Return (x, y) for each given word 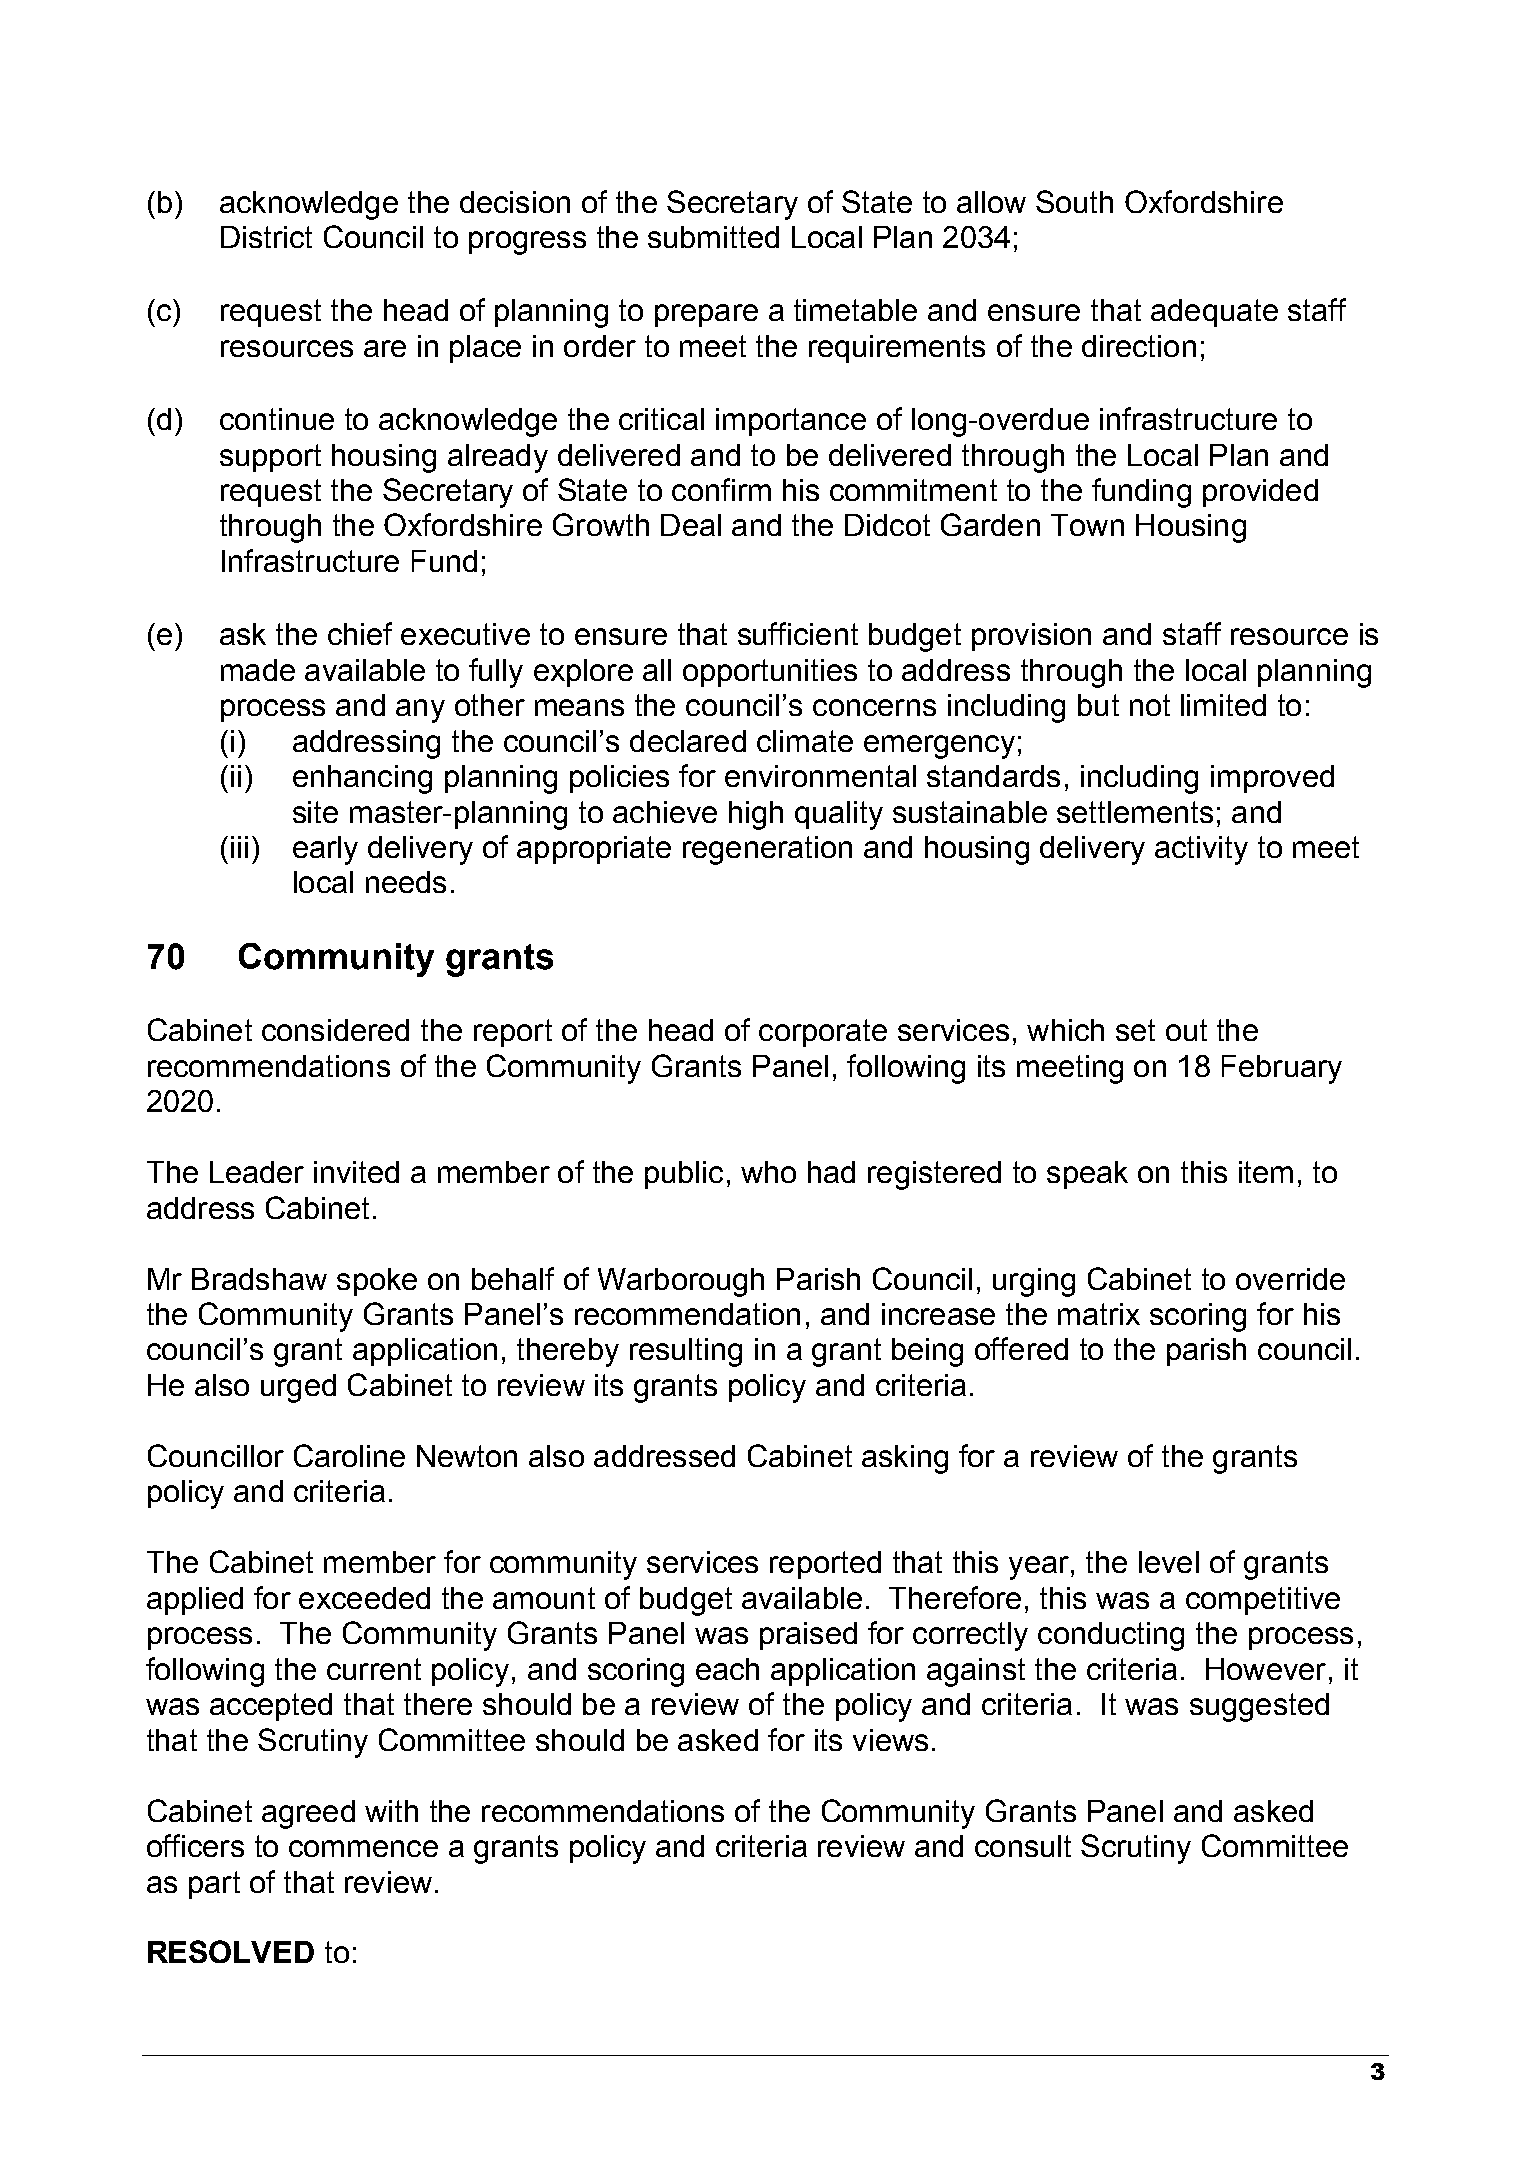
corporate (823, 1033)
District (266, 237)
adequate (1214, 313)
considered (335, 1030)
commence (363, 1848)
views (890, 1740)
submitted (713, 237)
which (1065, 1030)
